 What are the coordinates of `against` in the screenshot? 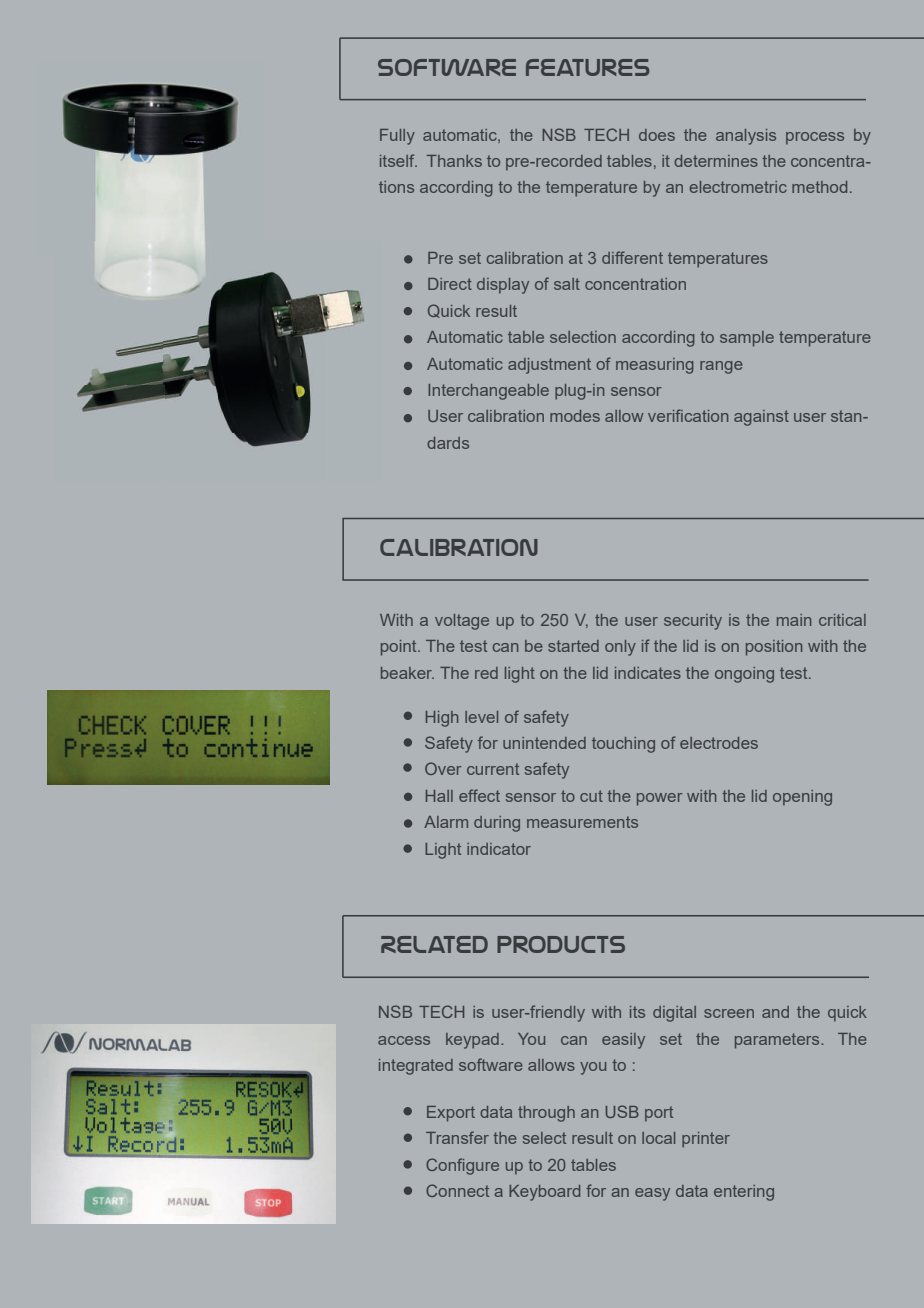 It's located at (761, 418).
